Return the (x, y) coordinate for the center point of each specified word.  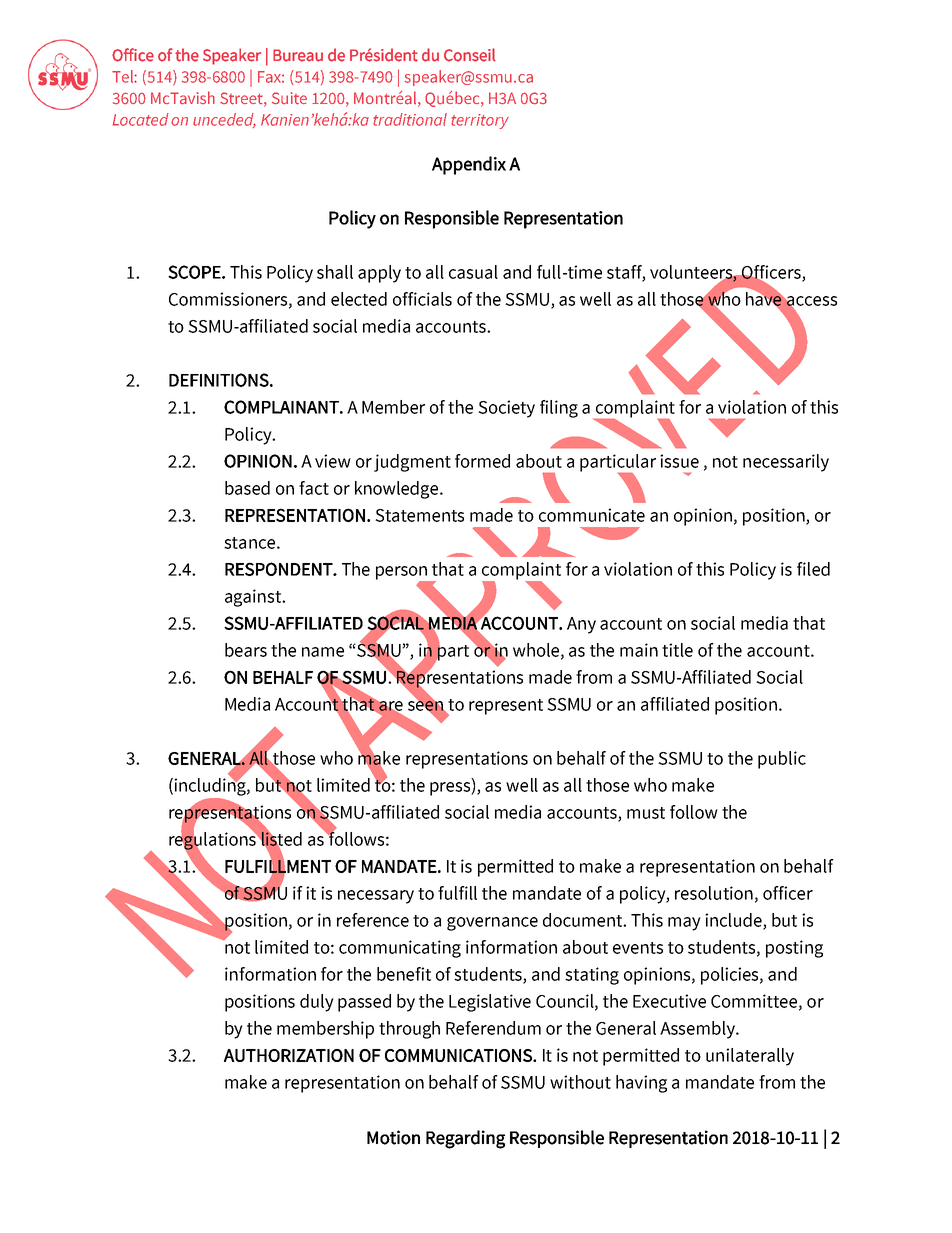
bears (246, 650)
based (247, 488)
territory (480, 121)
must (646, 813)
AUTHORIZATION (289, 1055)
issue (679, 461)
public (782, 760)
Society (506, 409)
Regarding (465, 1139)
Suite (289, 98)
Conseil (470, 55)
